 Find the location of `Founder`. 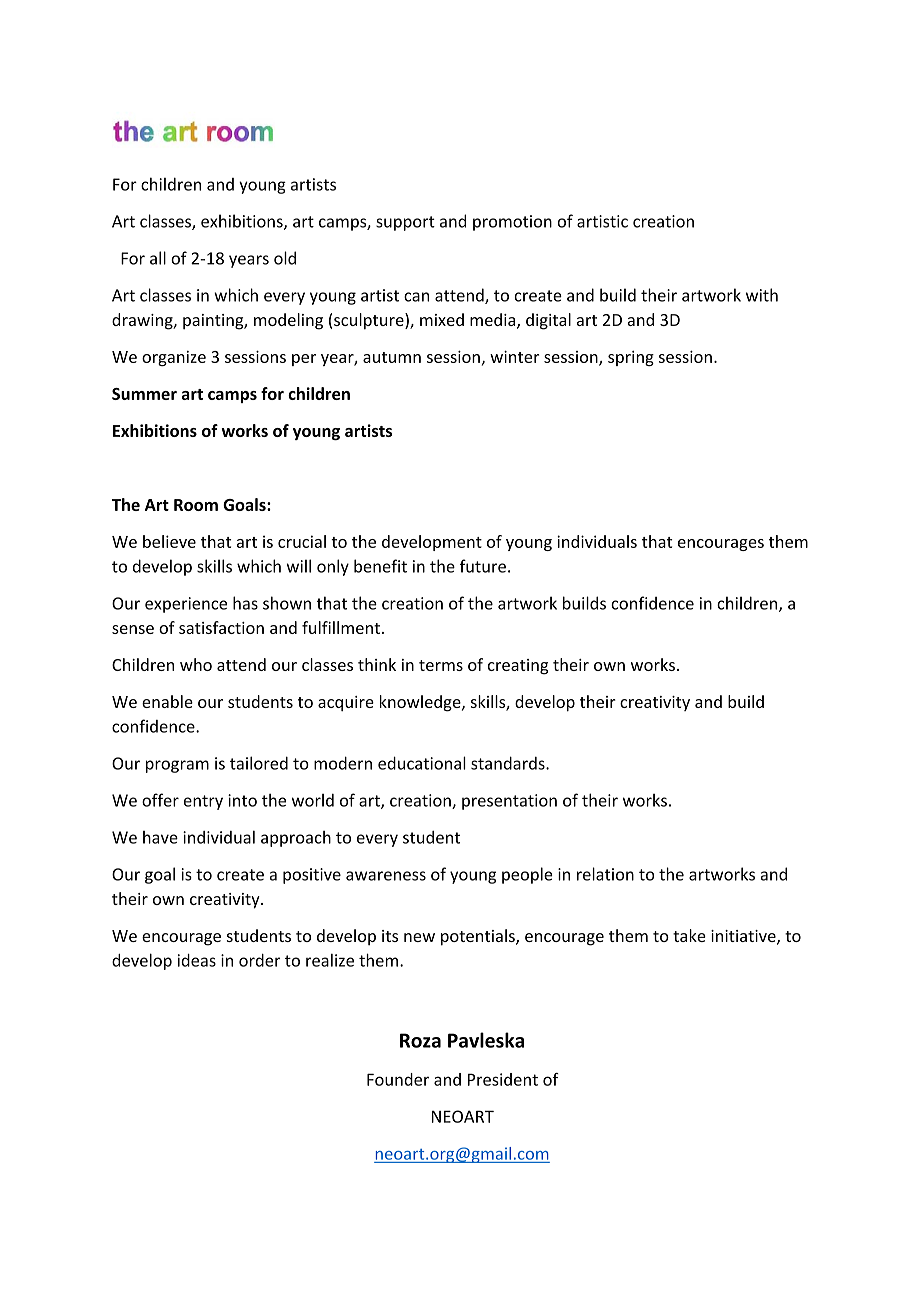

Founder is located at coordinates (398, 1079).
